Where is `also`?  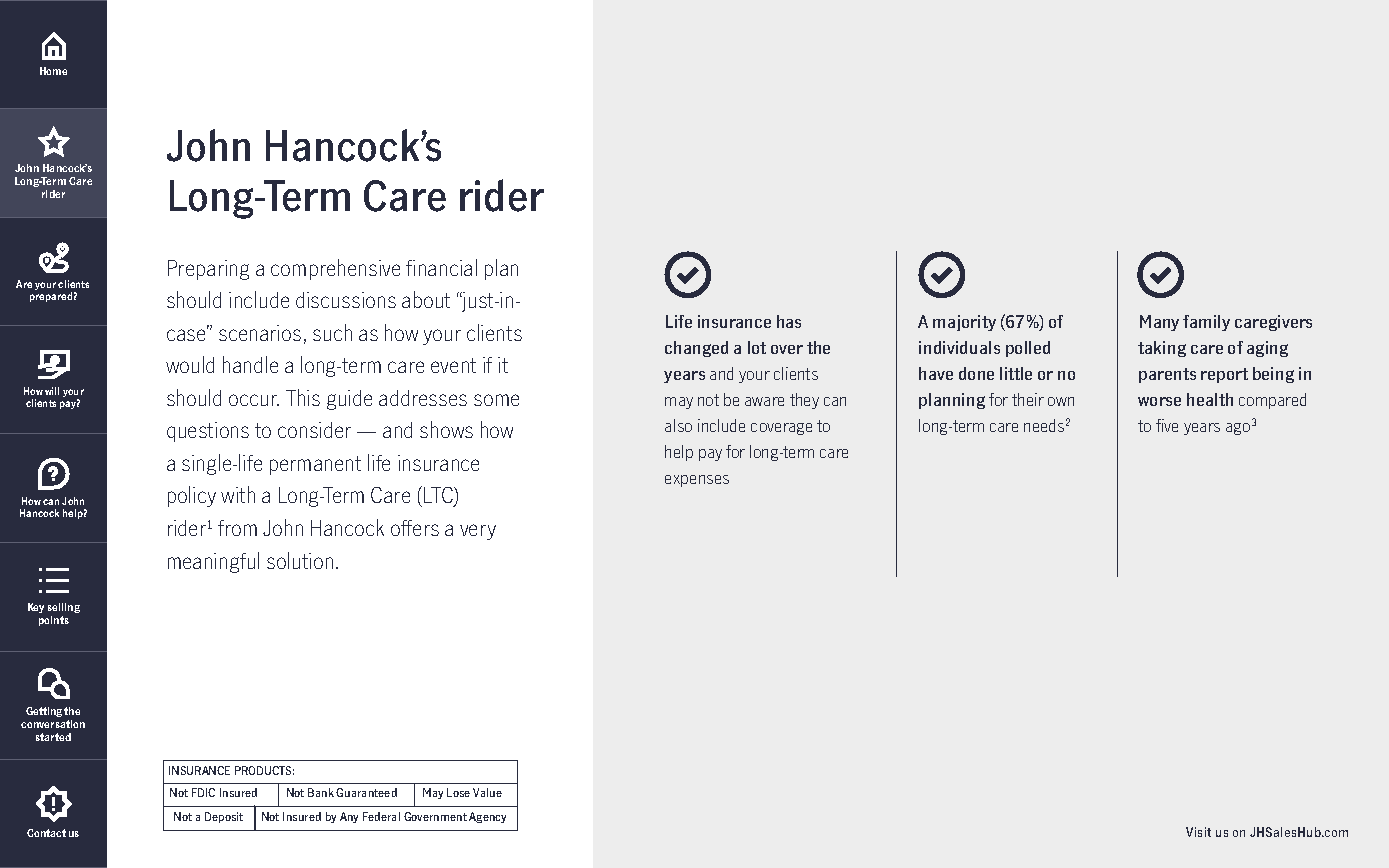 also is located at coordinates (678, 425).
